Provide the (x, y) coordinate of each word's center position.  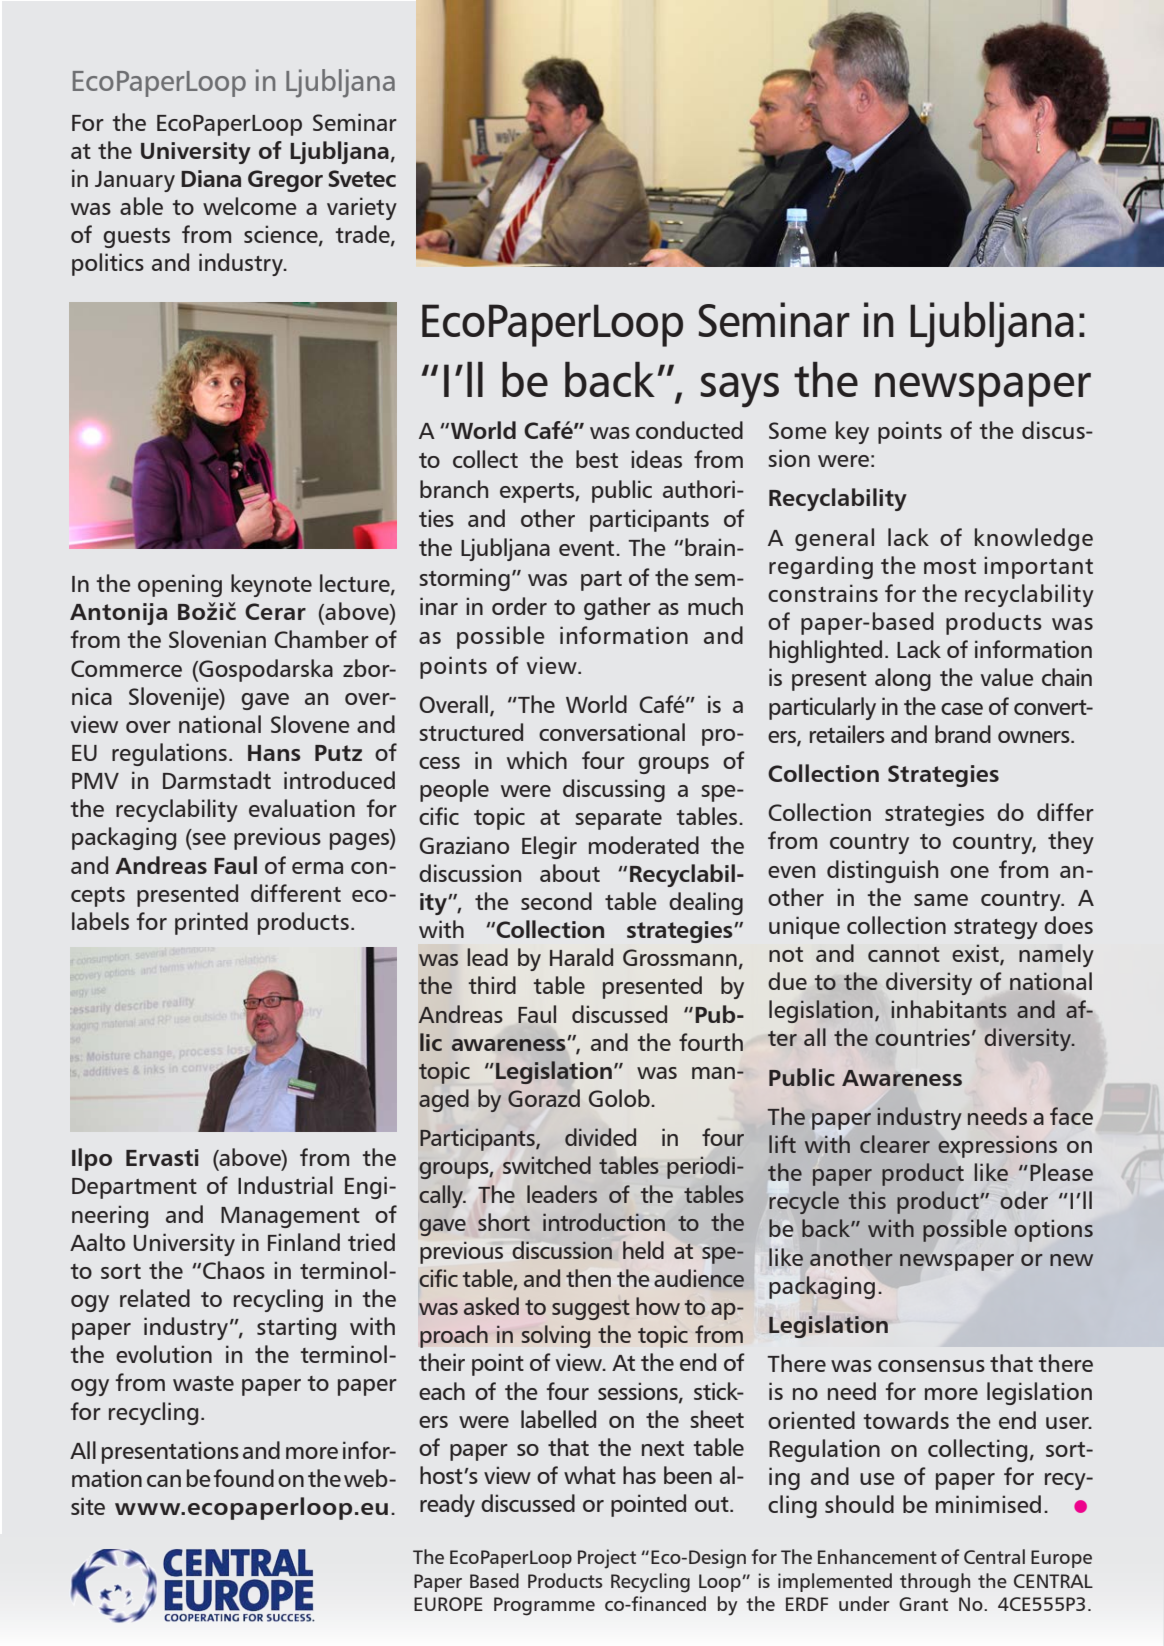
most (950, 566)
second (556, 901)
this (867, 1200)
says (739, 390)
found (244, 1478)
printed (211, 923)
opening (180, 585)
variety (362, 208)
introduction (604, 1222)
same (941, 900)
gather (617, 608)
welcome (250, 206)
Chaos (234, 1270)
